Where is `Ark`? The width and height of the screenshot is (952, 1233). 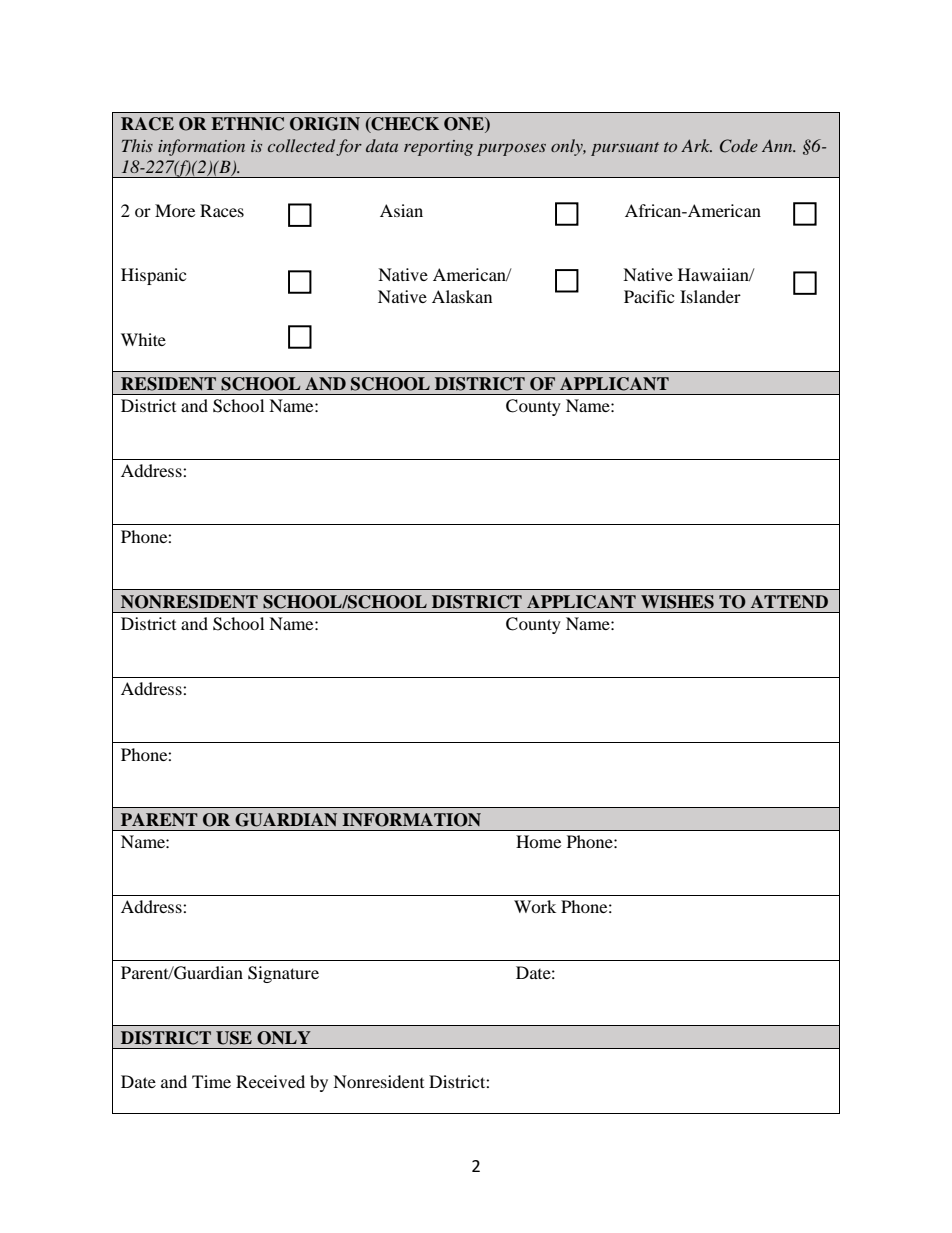 Ark is located at coordinates (696, 145).
